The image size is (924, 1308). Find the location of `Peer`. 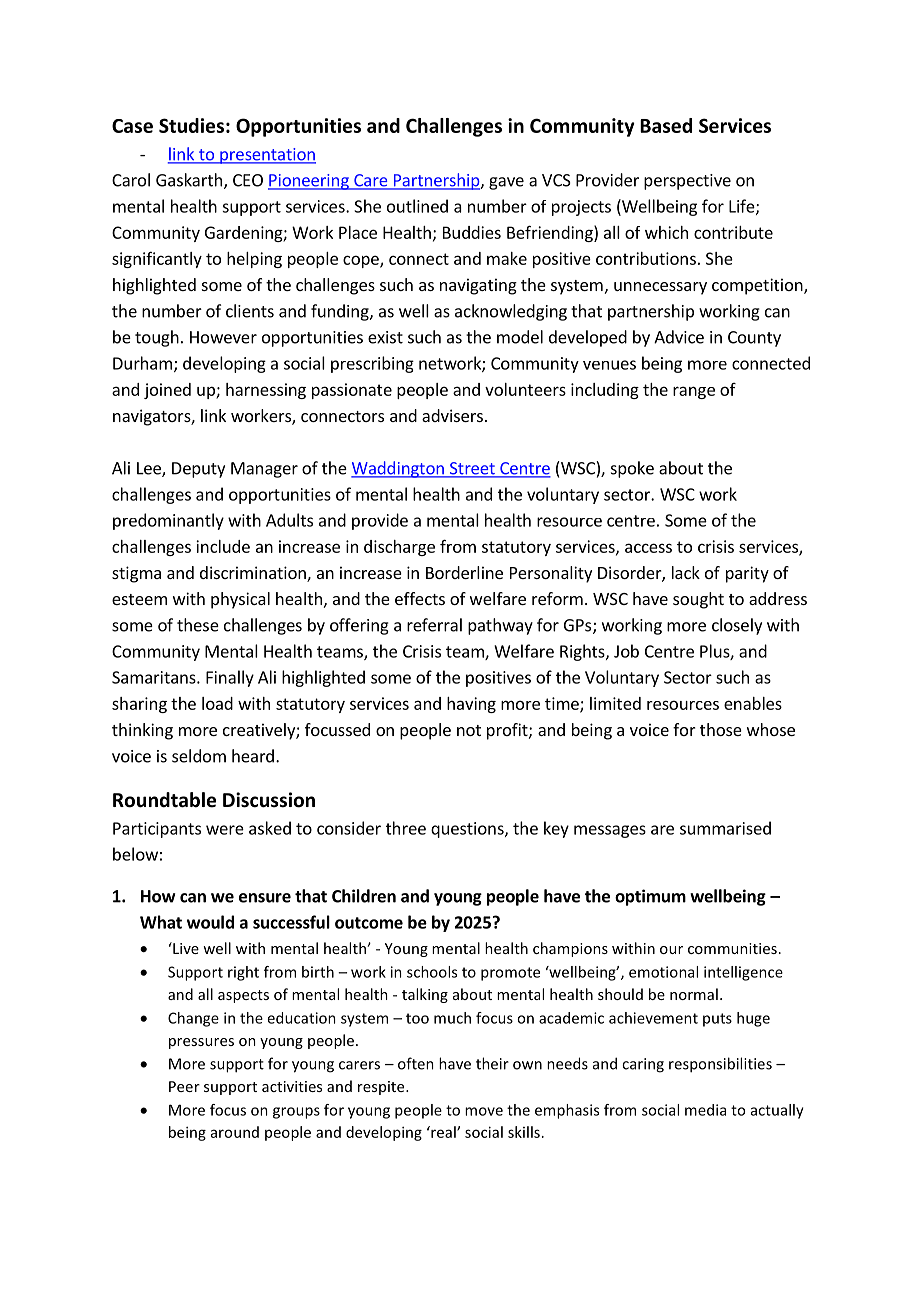

Peer is located at coordinates (184, 1086).
